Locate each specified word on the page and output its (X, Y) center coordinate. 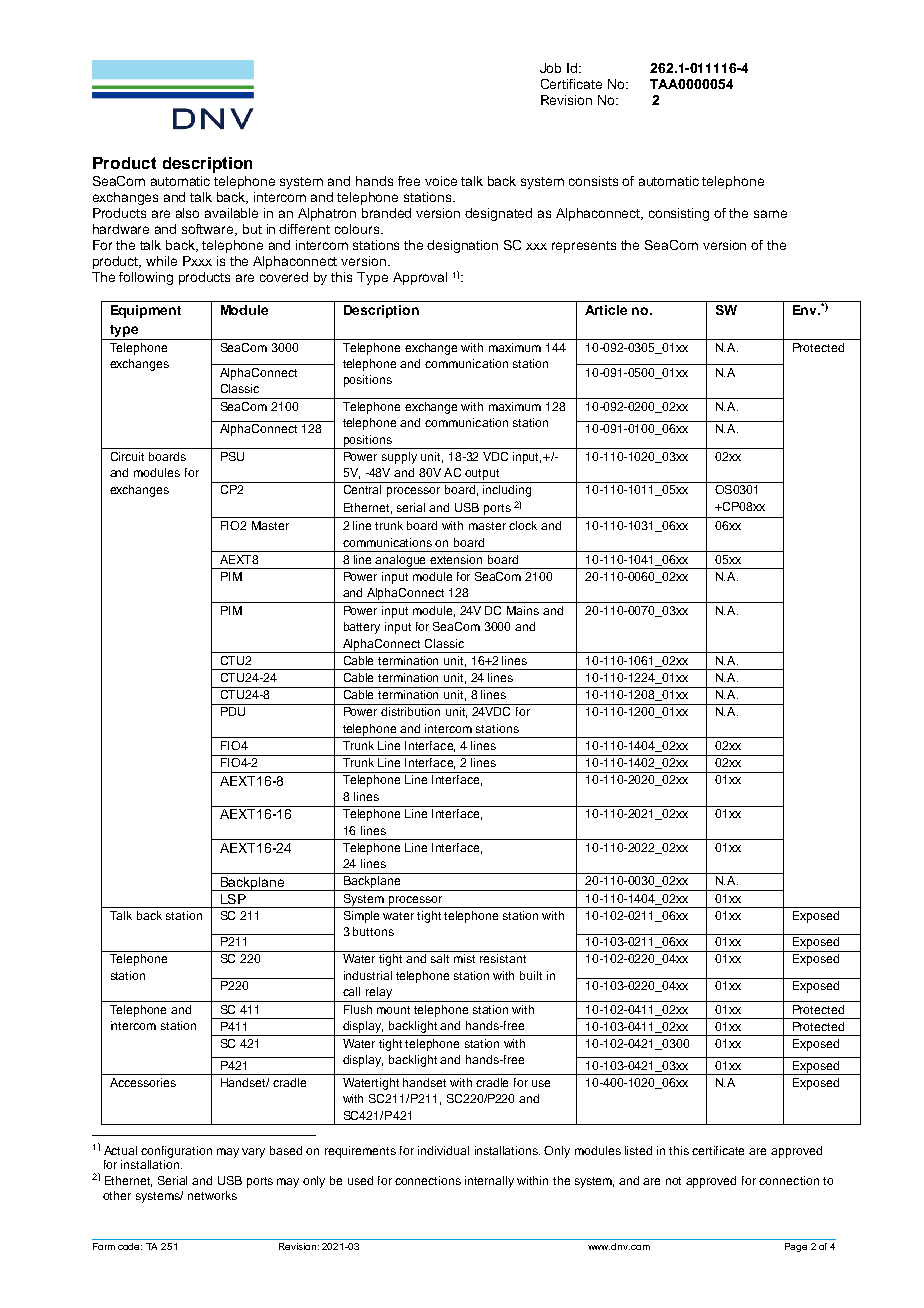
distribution (410, 711)
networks (212, 1195)
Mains (523, 610)
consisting (679, 214)
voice (441, 181)
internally (489, 1182)
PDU (233, 711)
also (187, 213)
